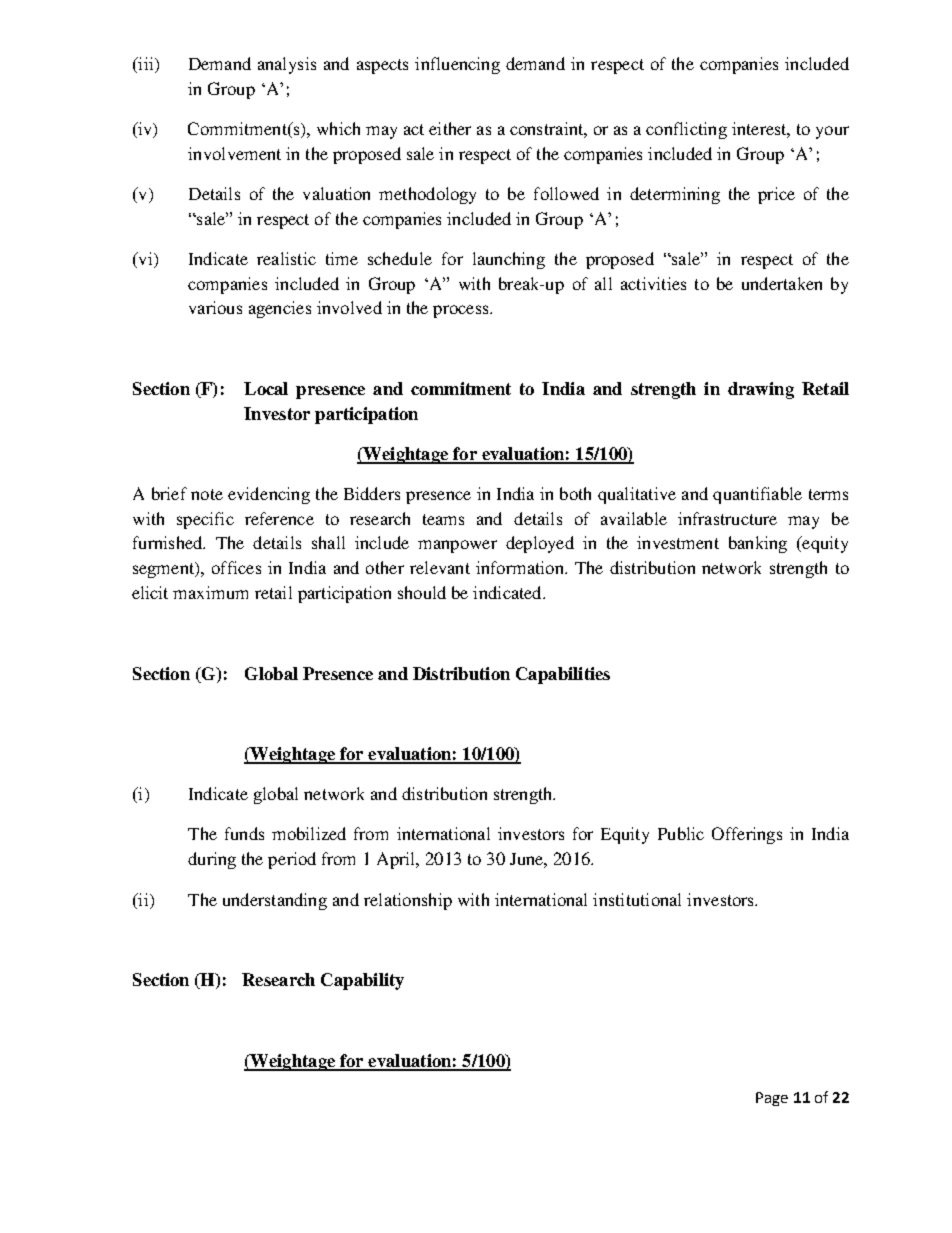 The image size is (952, 1233). I want to click on process, so click(462, 311).
